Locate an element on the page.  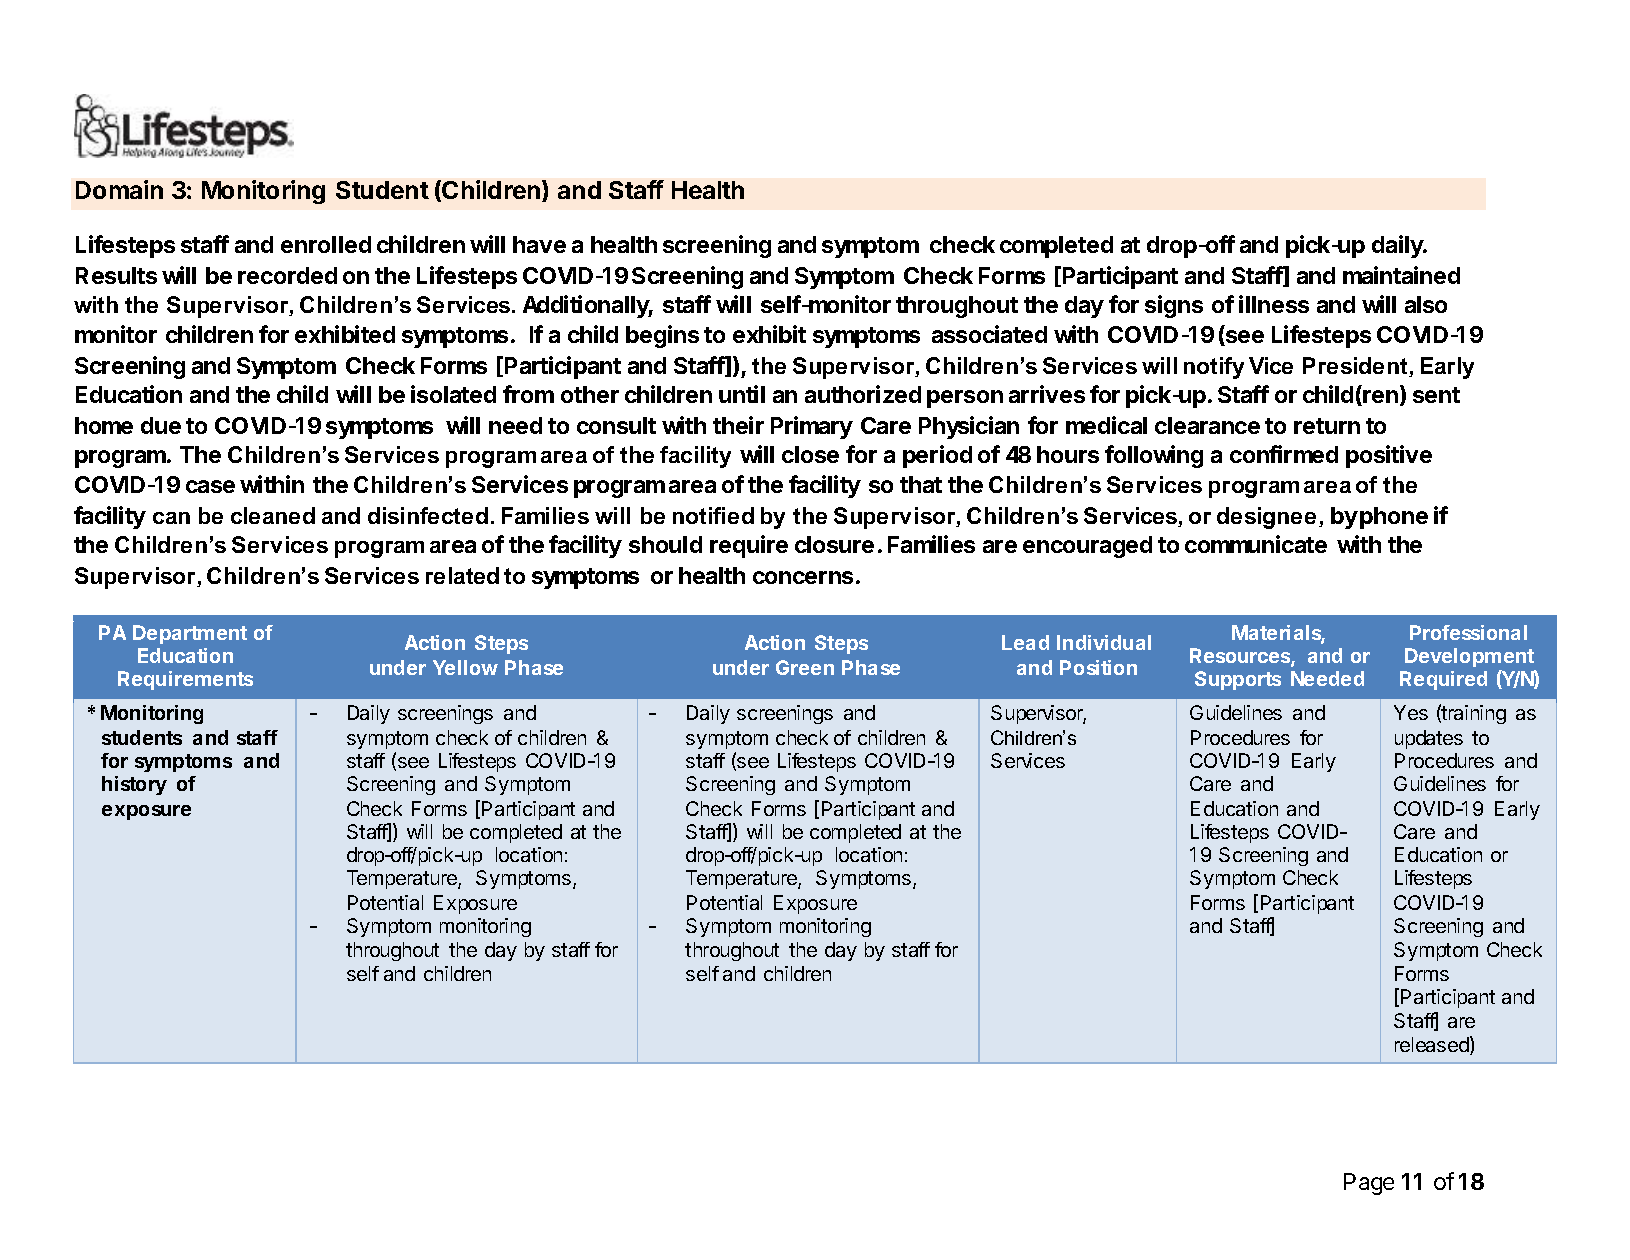
Department is located at coordinates (190, 634).
